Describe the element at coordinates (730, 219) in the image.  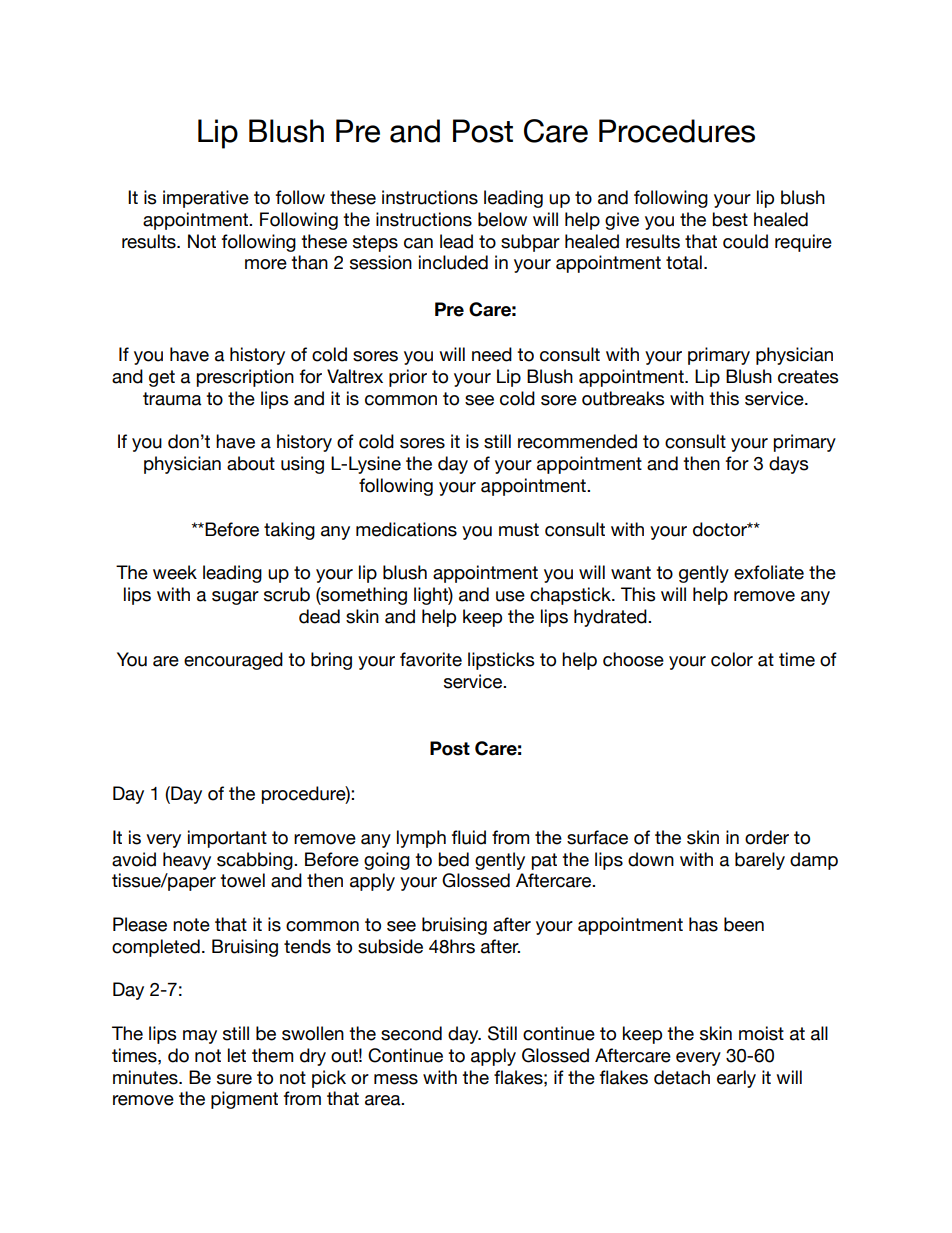
I see `best` at that location.
